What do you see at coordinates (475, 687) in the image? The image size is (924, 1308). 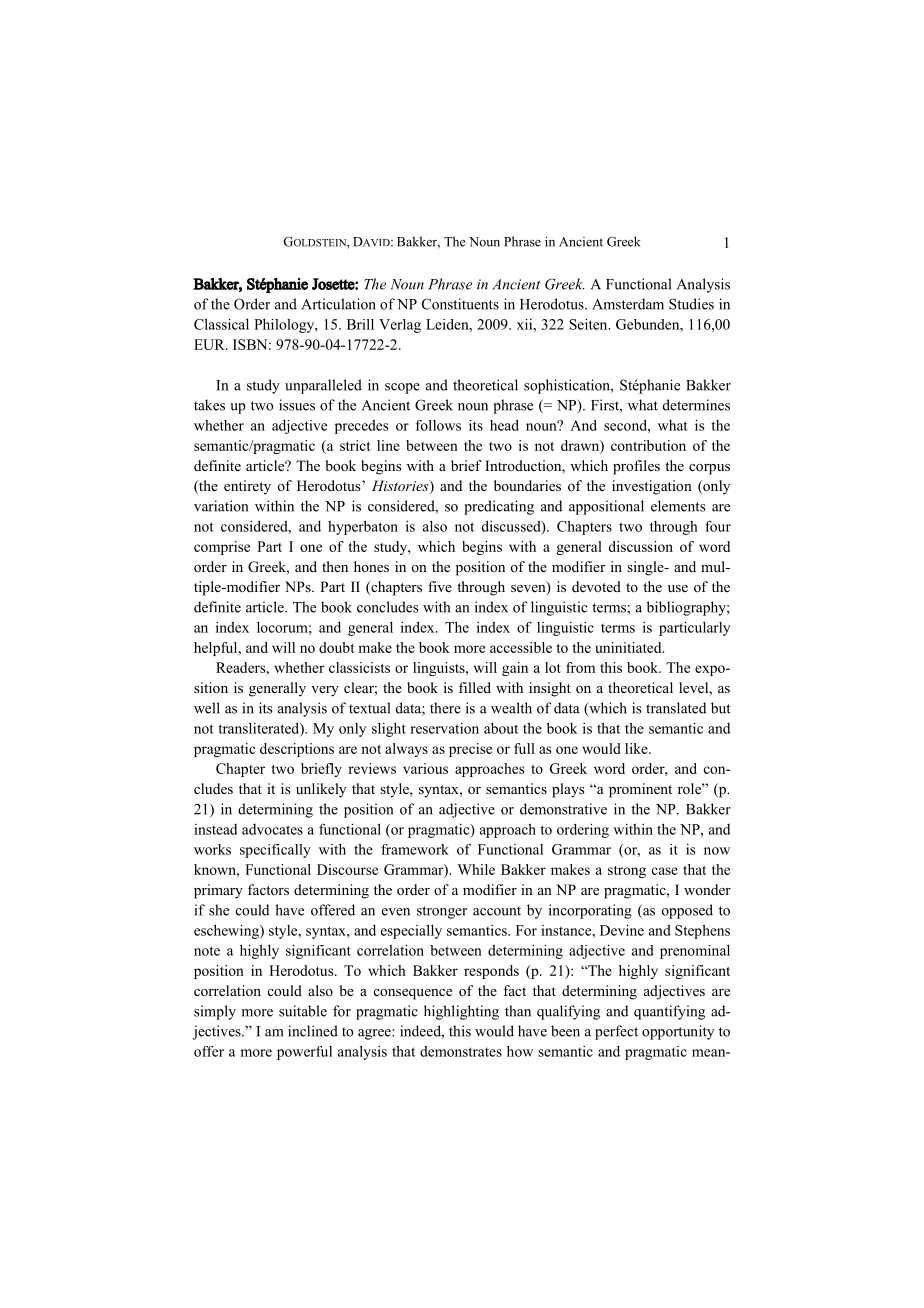 I see `filled` at bounding box center [475, 687].
